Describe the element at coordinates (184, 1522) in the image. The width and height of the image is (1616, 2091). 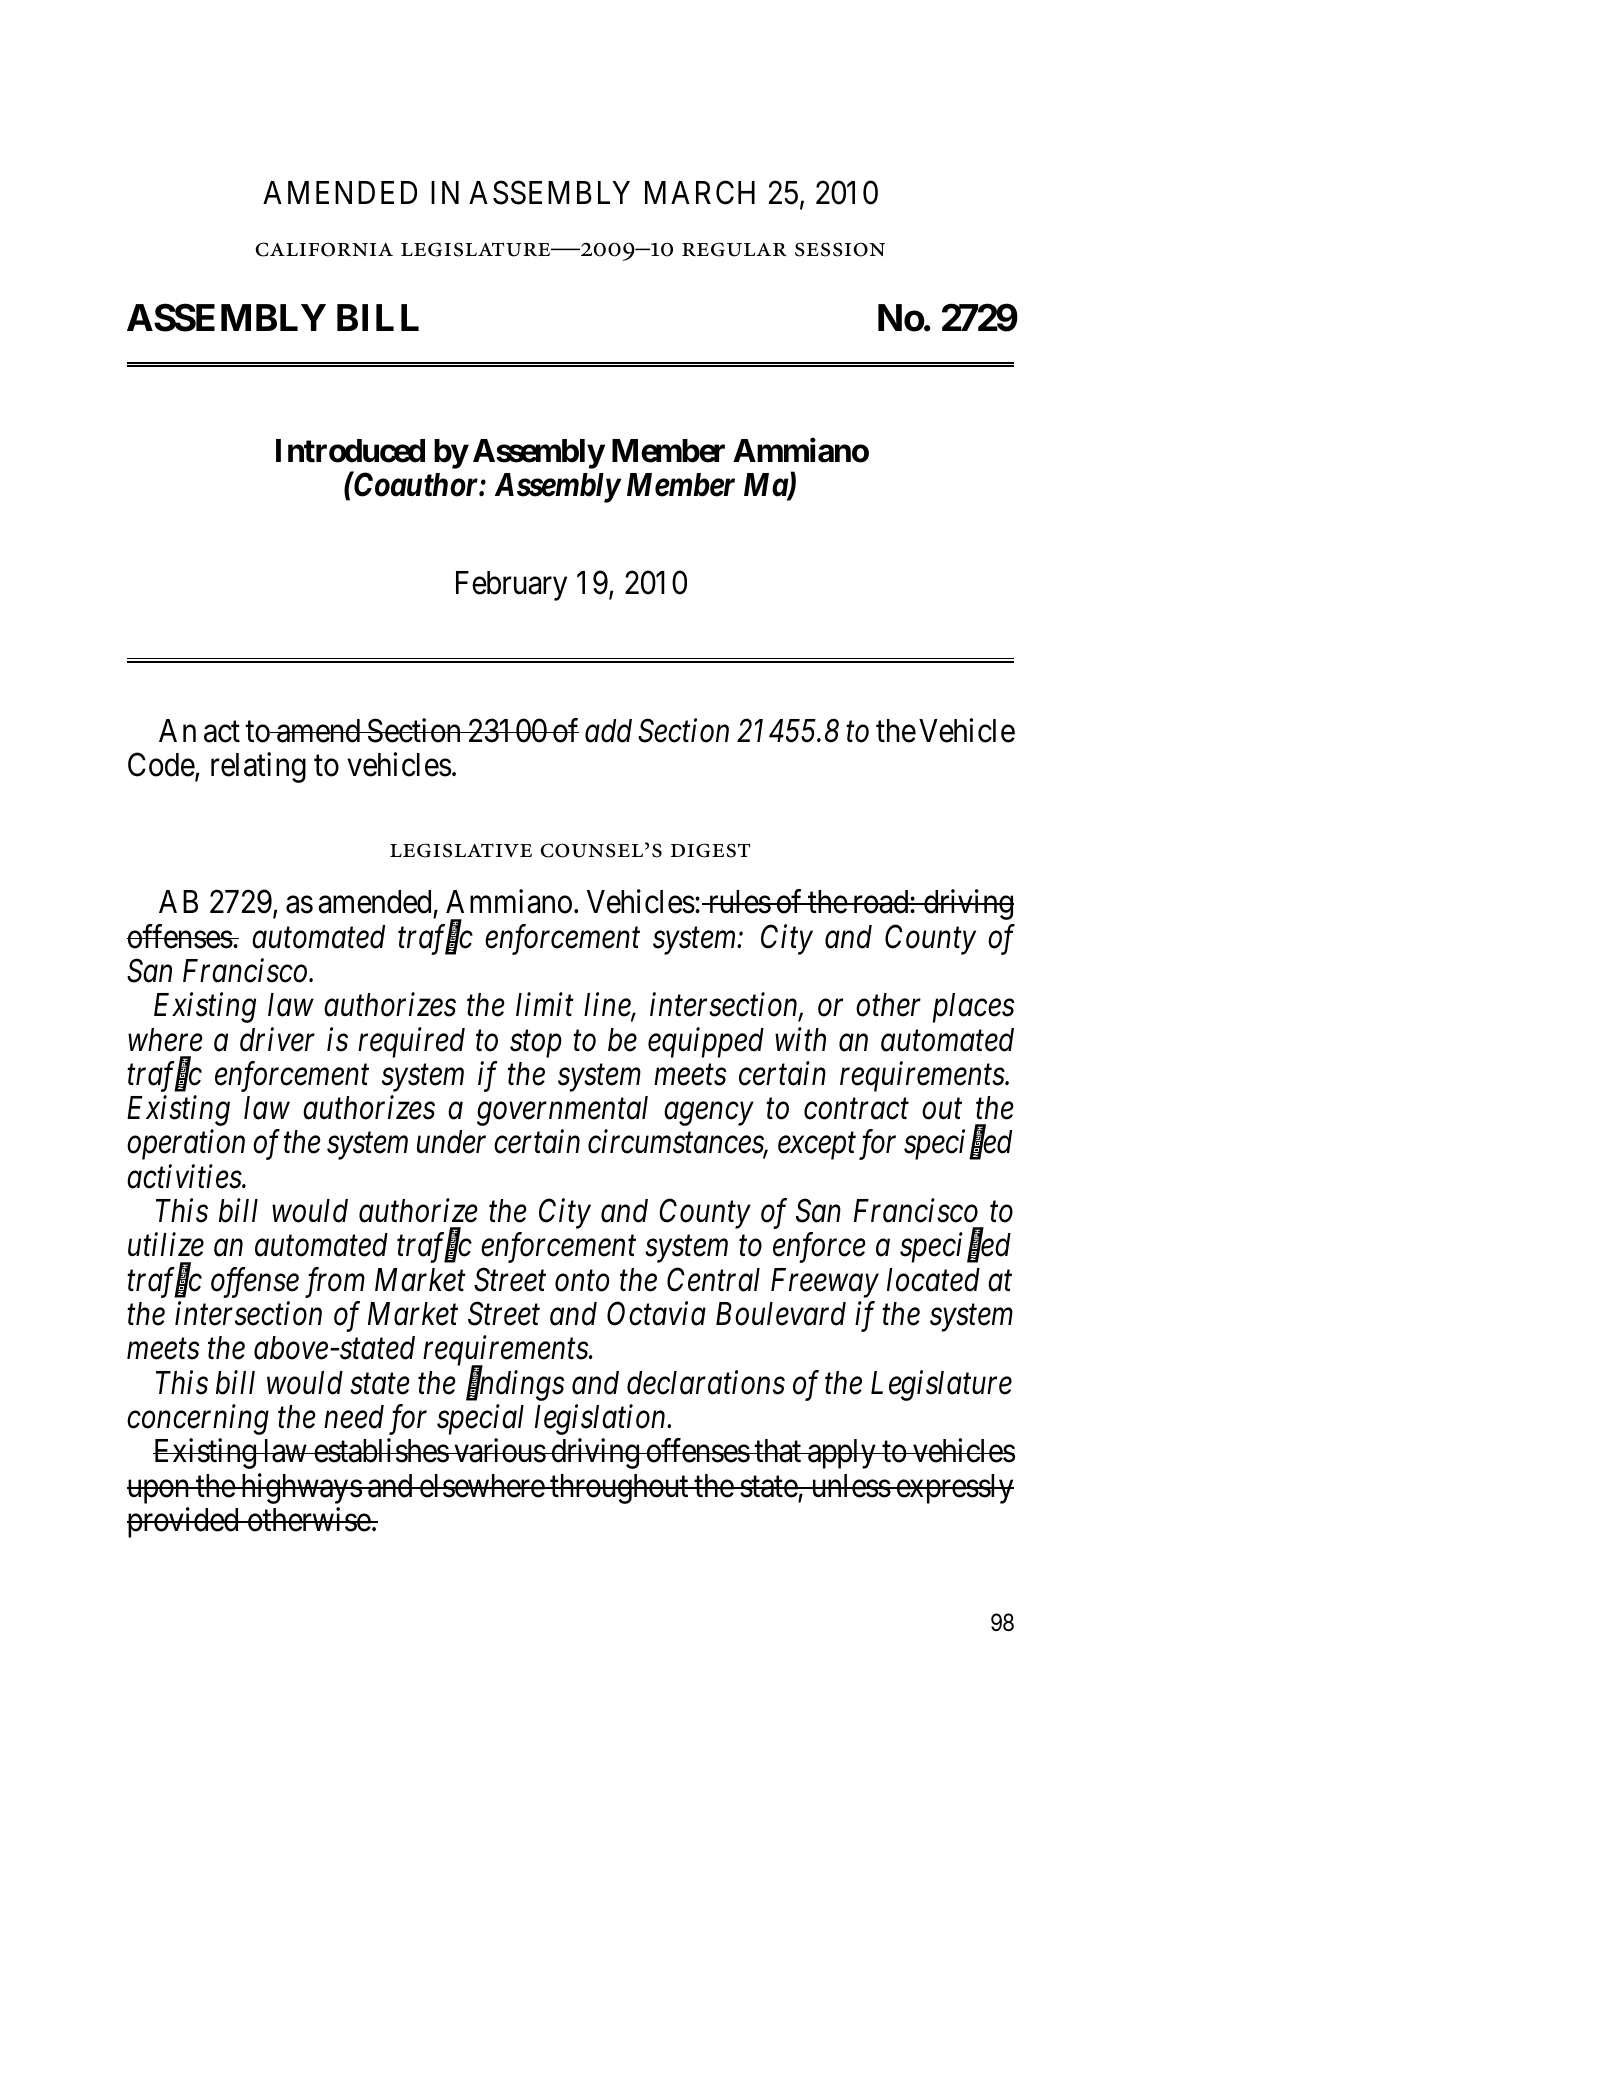
I see `provided` at that location.
